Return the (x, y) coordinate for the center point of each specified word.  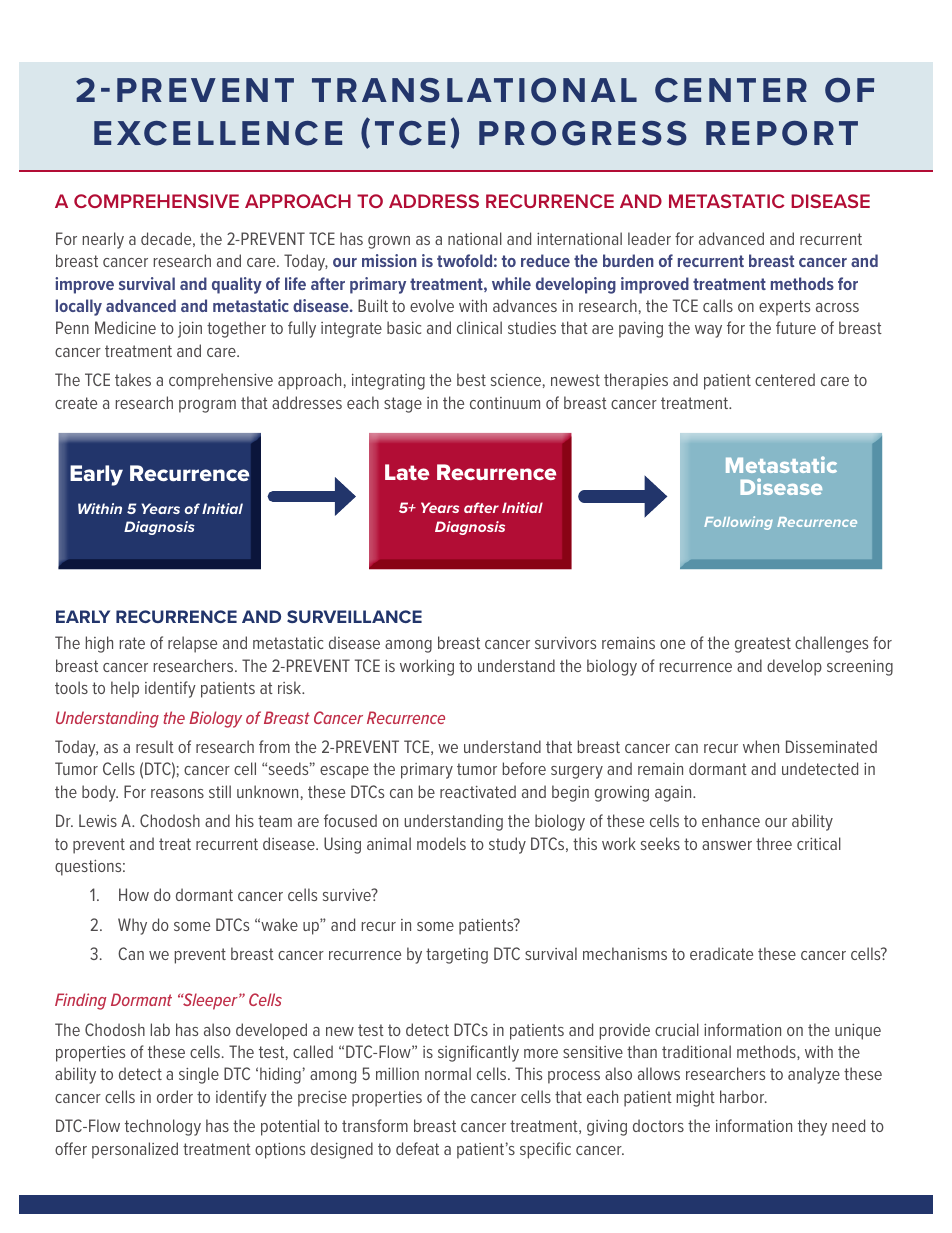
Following (738, 523)
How (134, 894)
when (761, 746)
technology (163, 1127)
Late (407, 472)
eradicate (721, 953)
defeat (417, 1148)
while (511, 283)
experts (784, 308)
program (207, 406)
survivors (565, 643)
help (125, 689)
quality (237, 285)
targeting (457, 956)
